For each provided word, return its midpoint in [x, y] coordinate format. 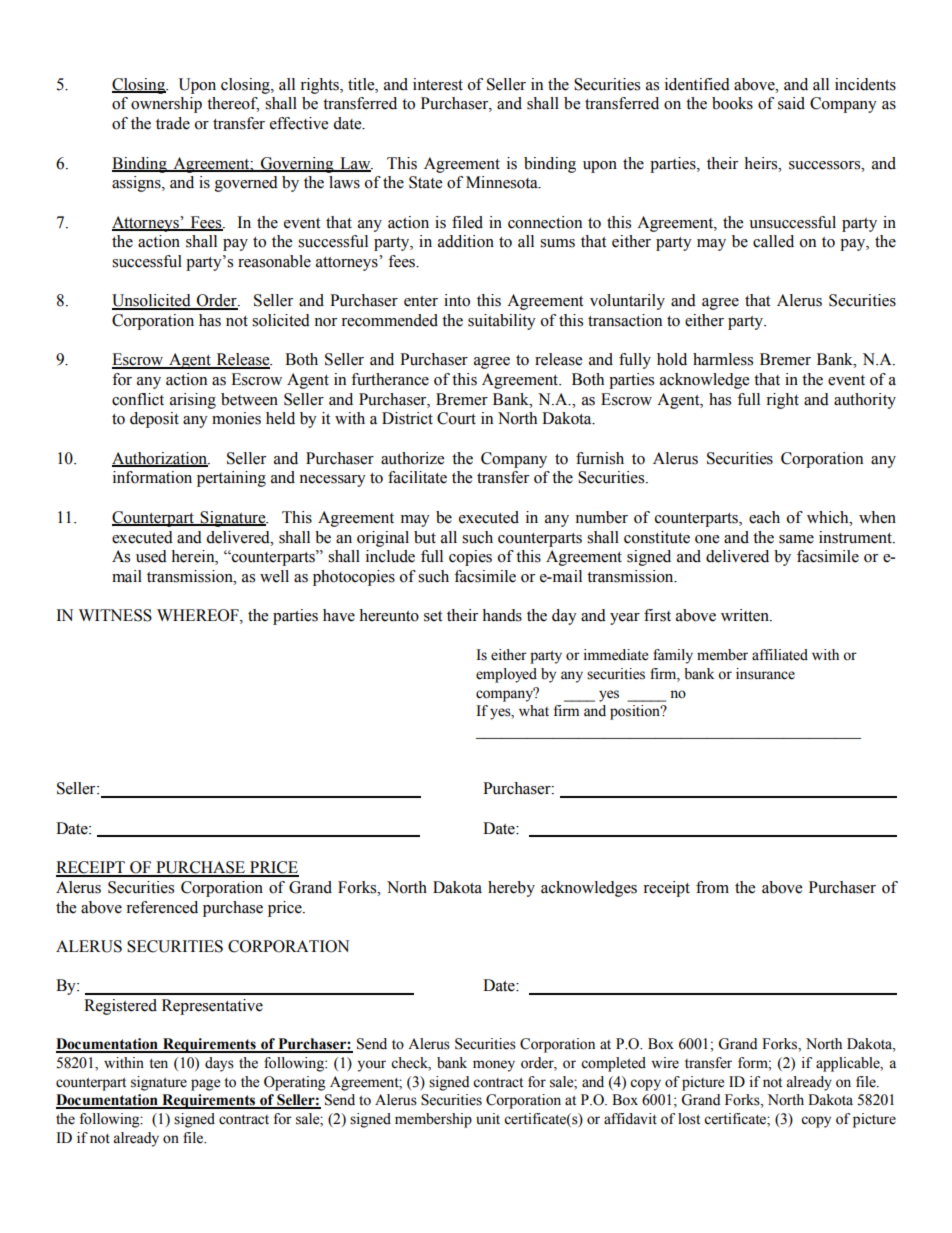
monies [236, 418]
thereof [233, 104]
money [494, 1066]
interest [438, 84]
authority [865, 401]
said [791, 103]
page [205, 1085]
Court [456, 418]
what [534, 710]
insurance [765, 674]
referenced [162, 907]
